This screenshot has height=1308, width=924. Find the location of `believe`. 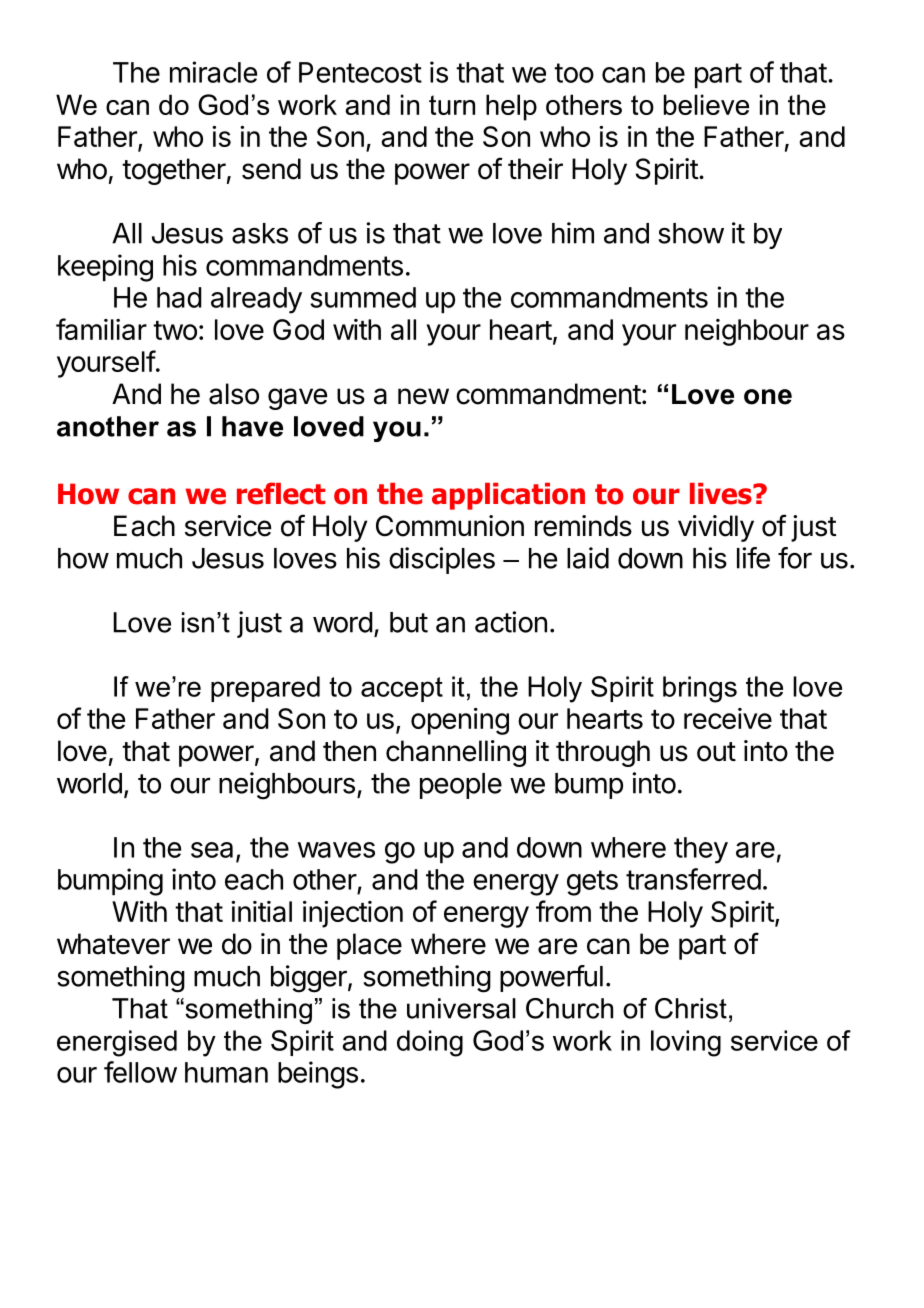

believe is located at coordinates (706, 104).
